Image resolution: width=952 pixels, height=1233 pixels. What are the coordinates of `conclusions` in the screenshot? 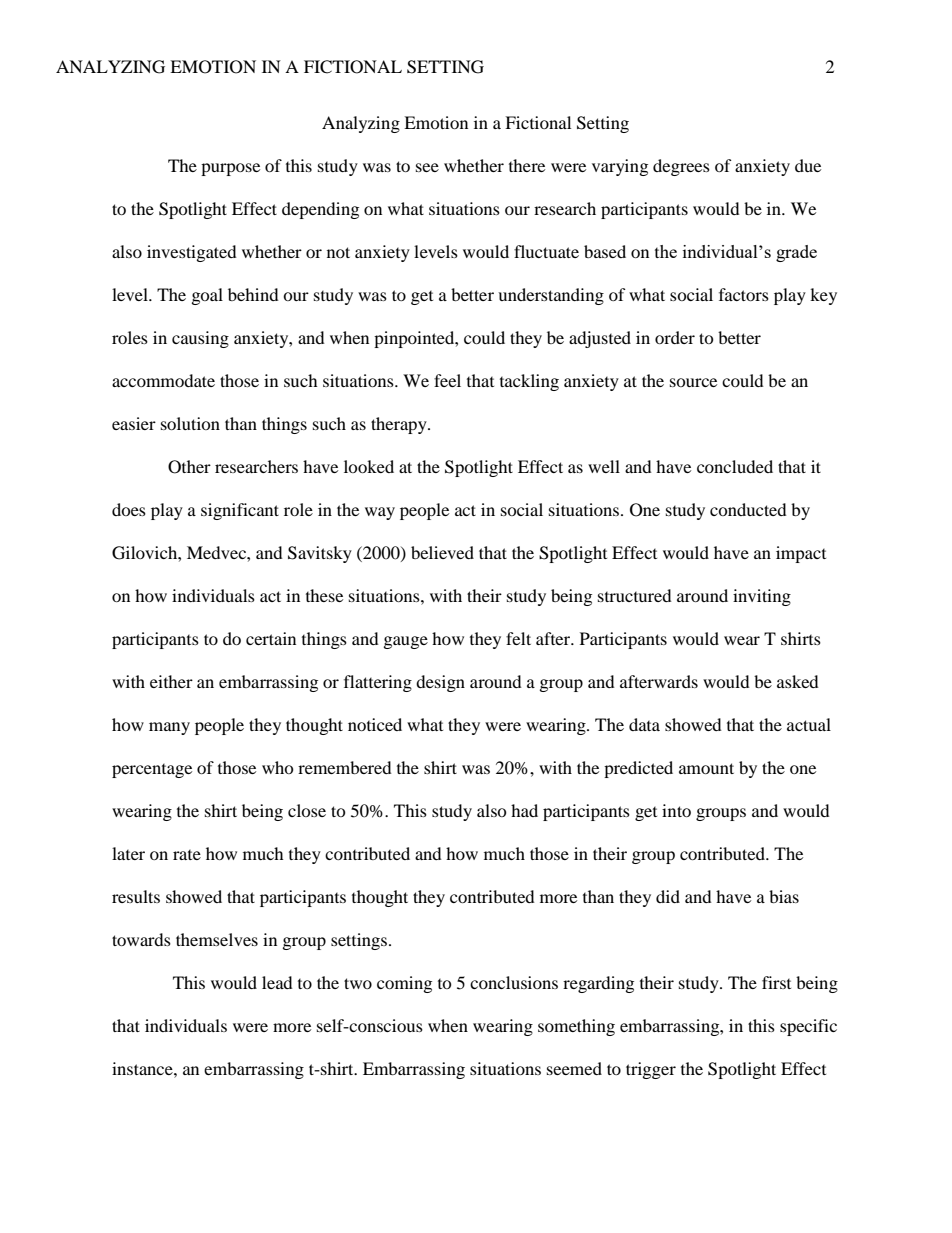 It's located at (514, 982).
